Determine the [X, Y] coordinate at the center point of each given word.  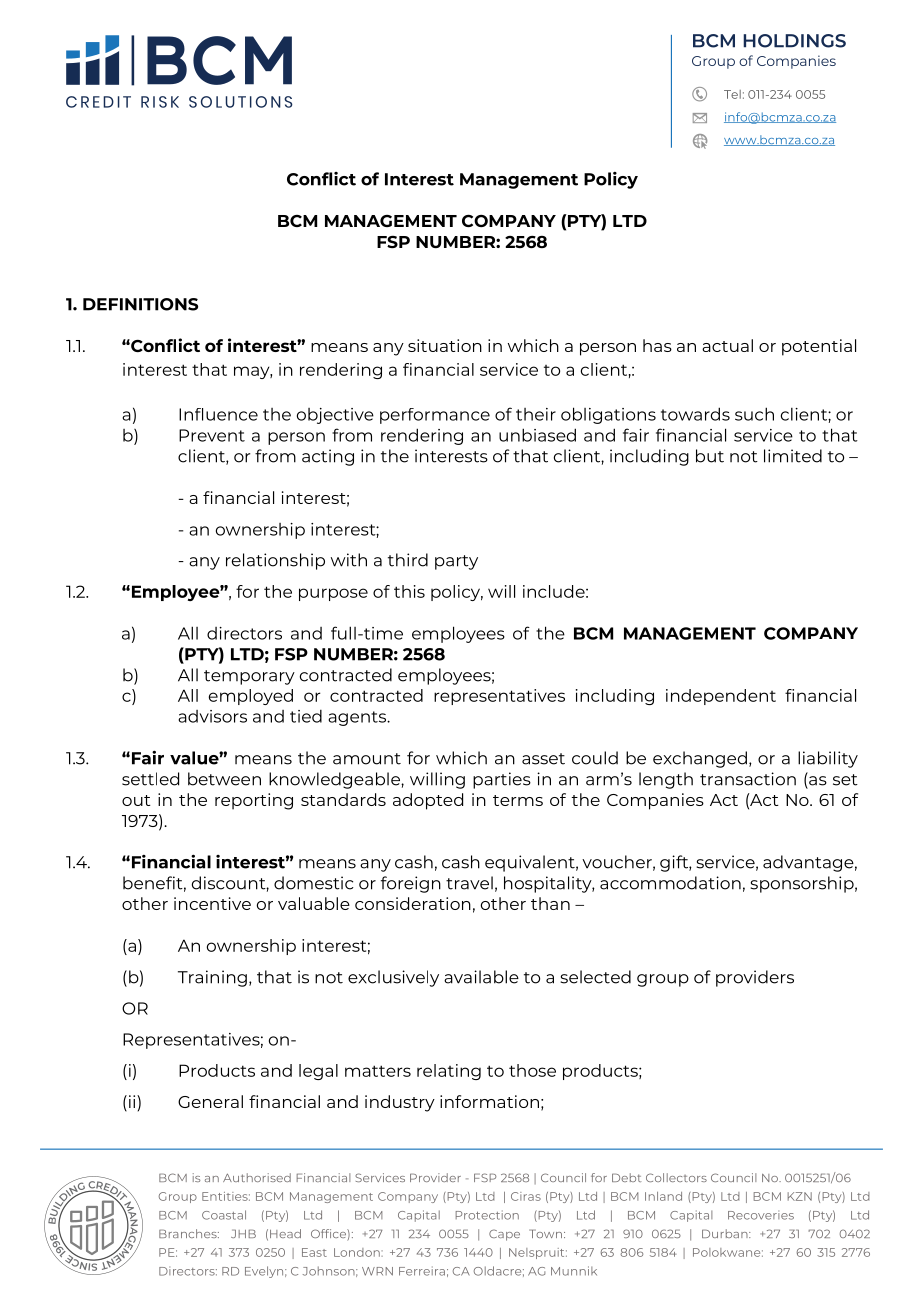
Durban [726, 1233]
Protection [487, 1215]
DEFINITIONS [140, 304]
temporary [249, 677]
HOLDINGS [794, 41]
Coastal [224, 1215]
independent [721, 697]
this [409, 591]
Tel [732, 94]
